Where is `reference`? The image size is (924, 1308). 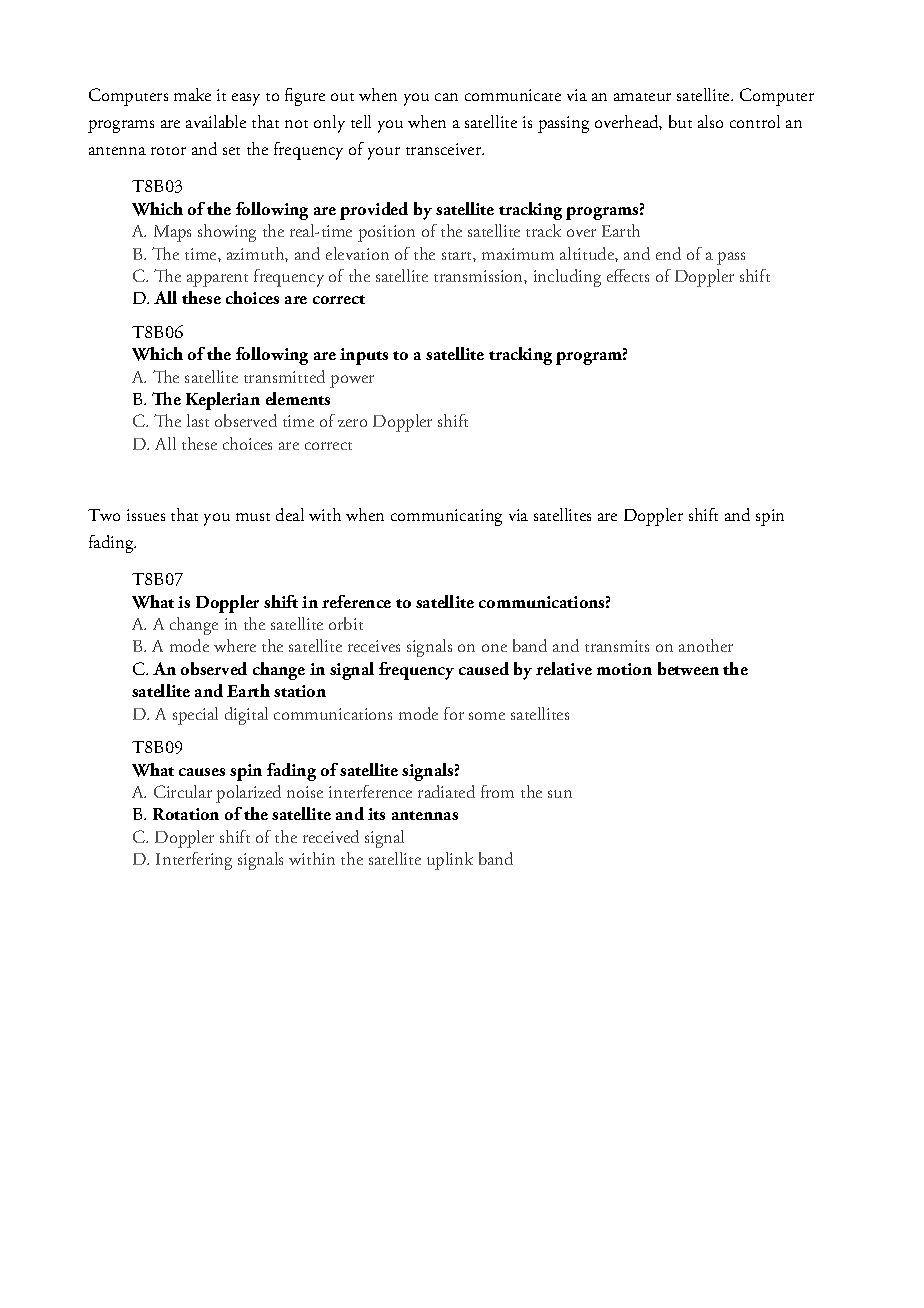
reference is located at coordinates (356, 601).
